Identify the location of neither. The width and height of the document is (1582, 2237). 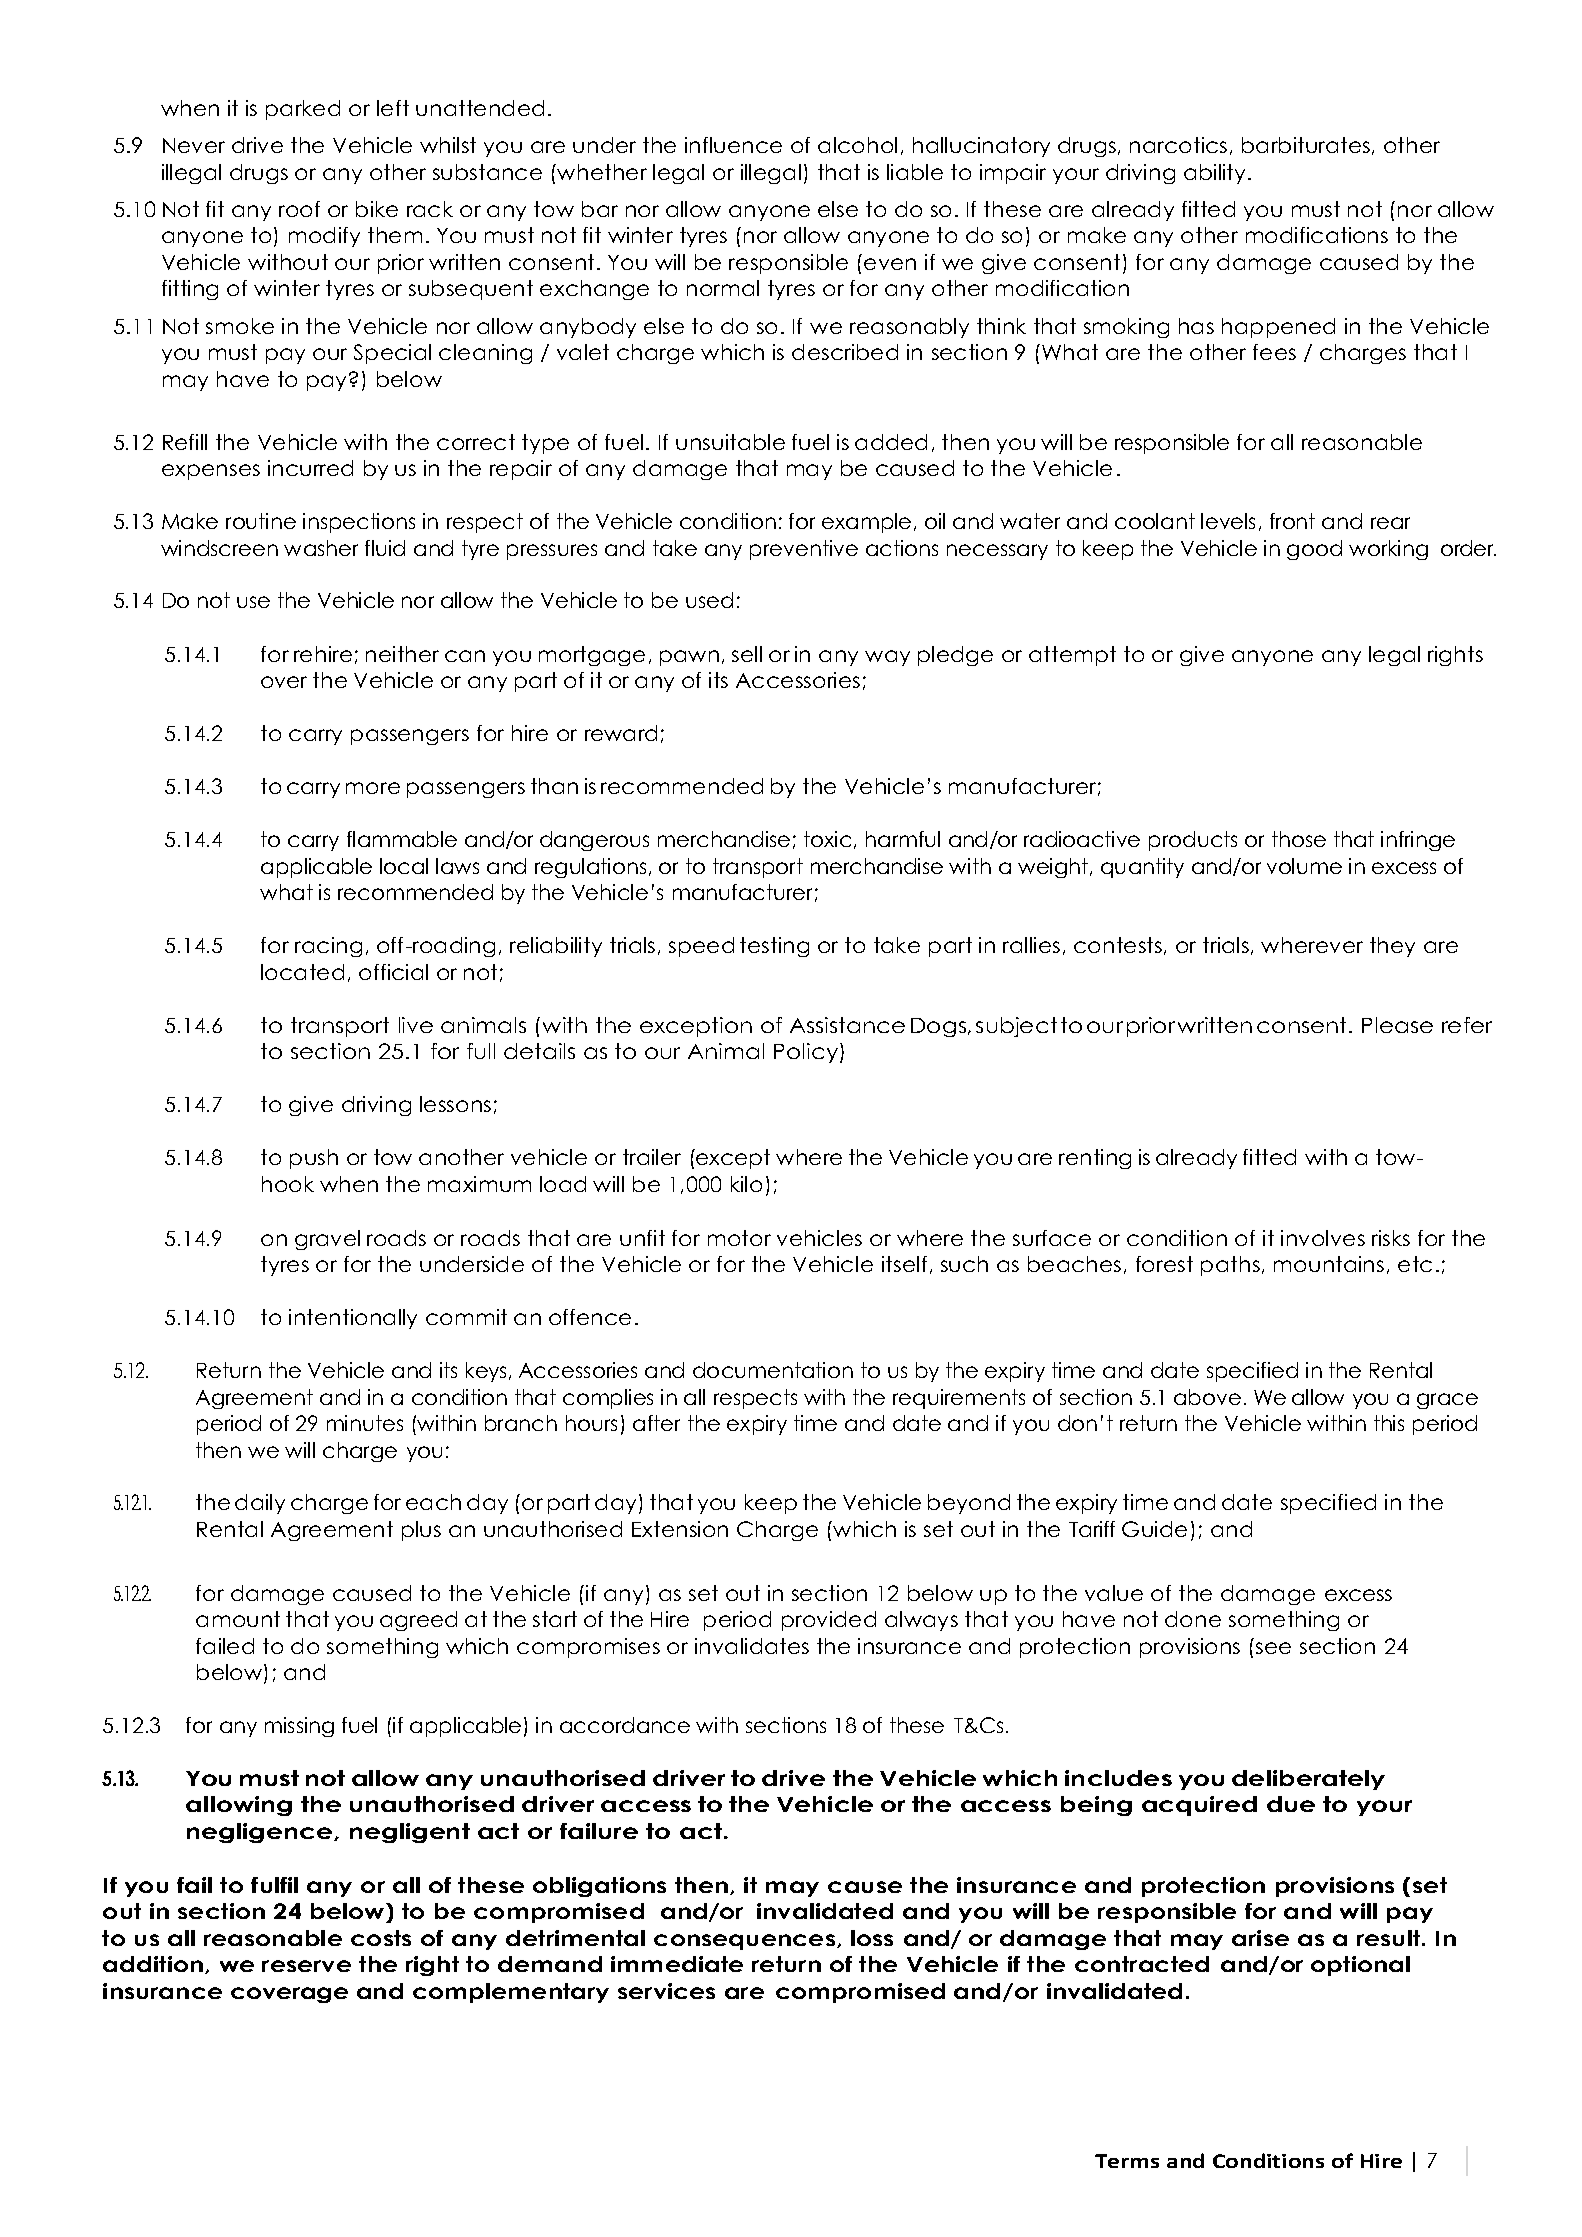
(402, 654).
